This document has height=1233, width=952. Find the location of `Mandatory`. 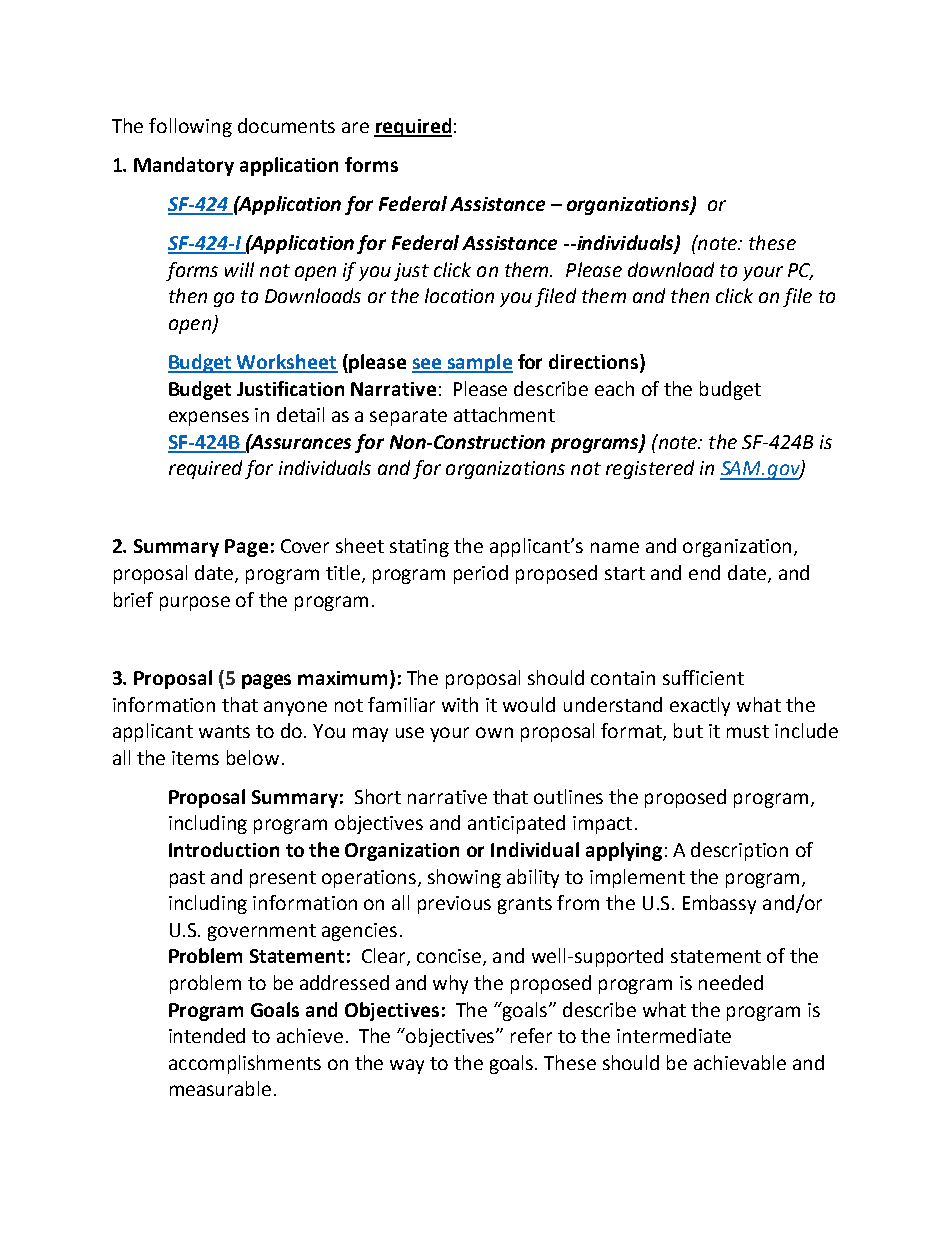

Mandatory is located at coordinates (184, 166).
